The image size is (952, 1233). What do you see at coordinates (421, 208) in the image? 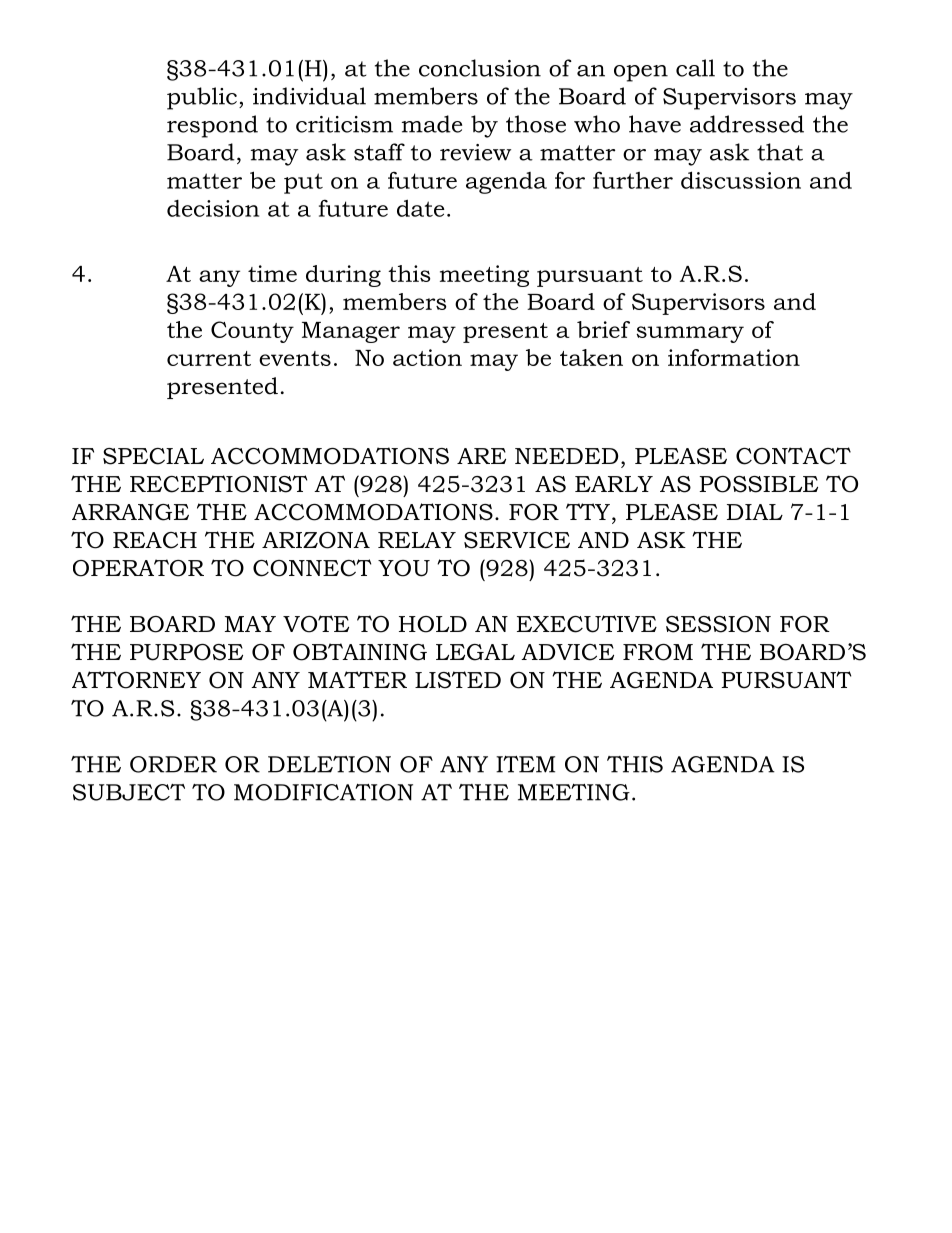
I see `date` at bounding box center [421, 208].
